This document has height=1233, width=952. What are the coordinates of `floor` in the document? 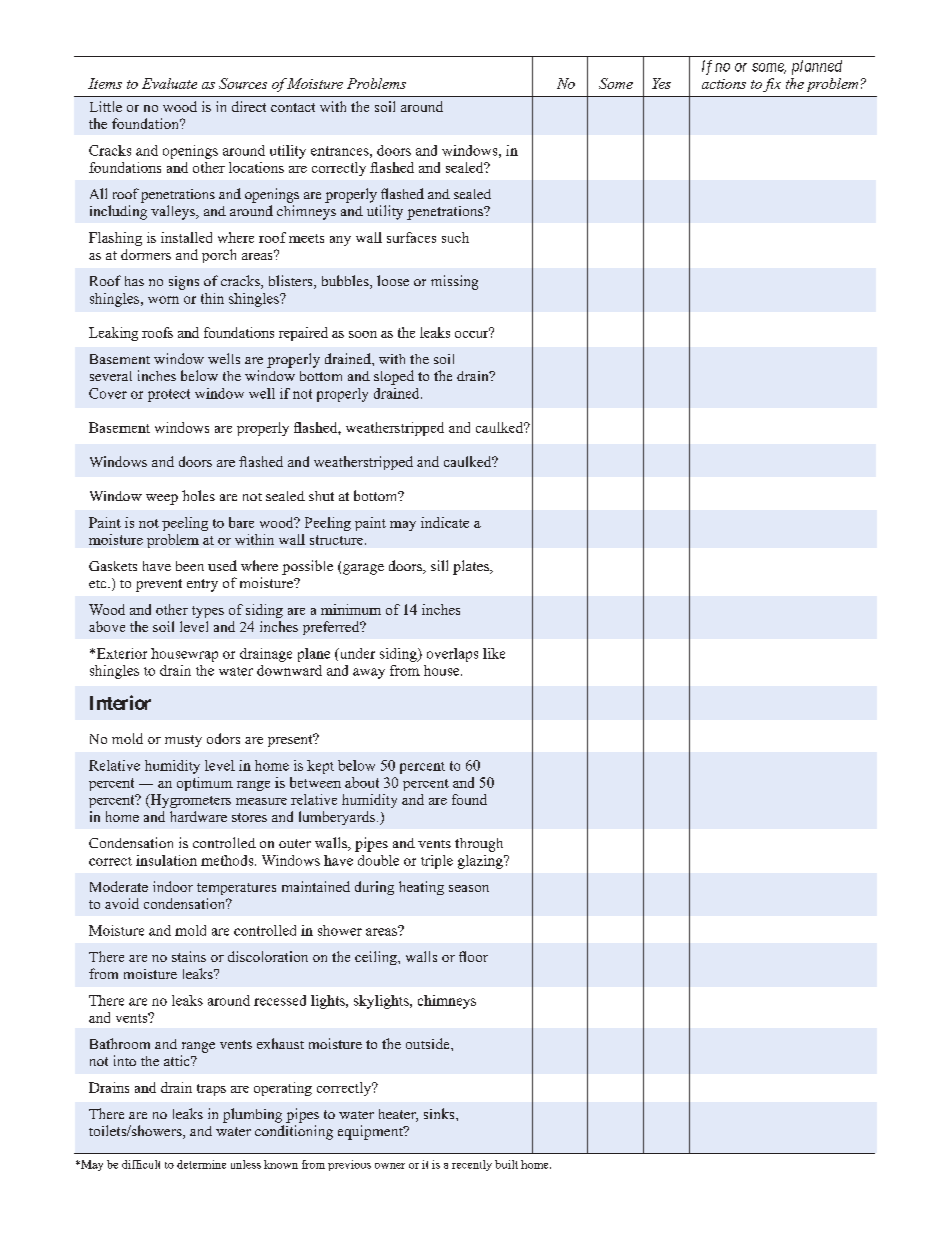 It's located at (473, 956).
